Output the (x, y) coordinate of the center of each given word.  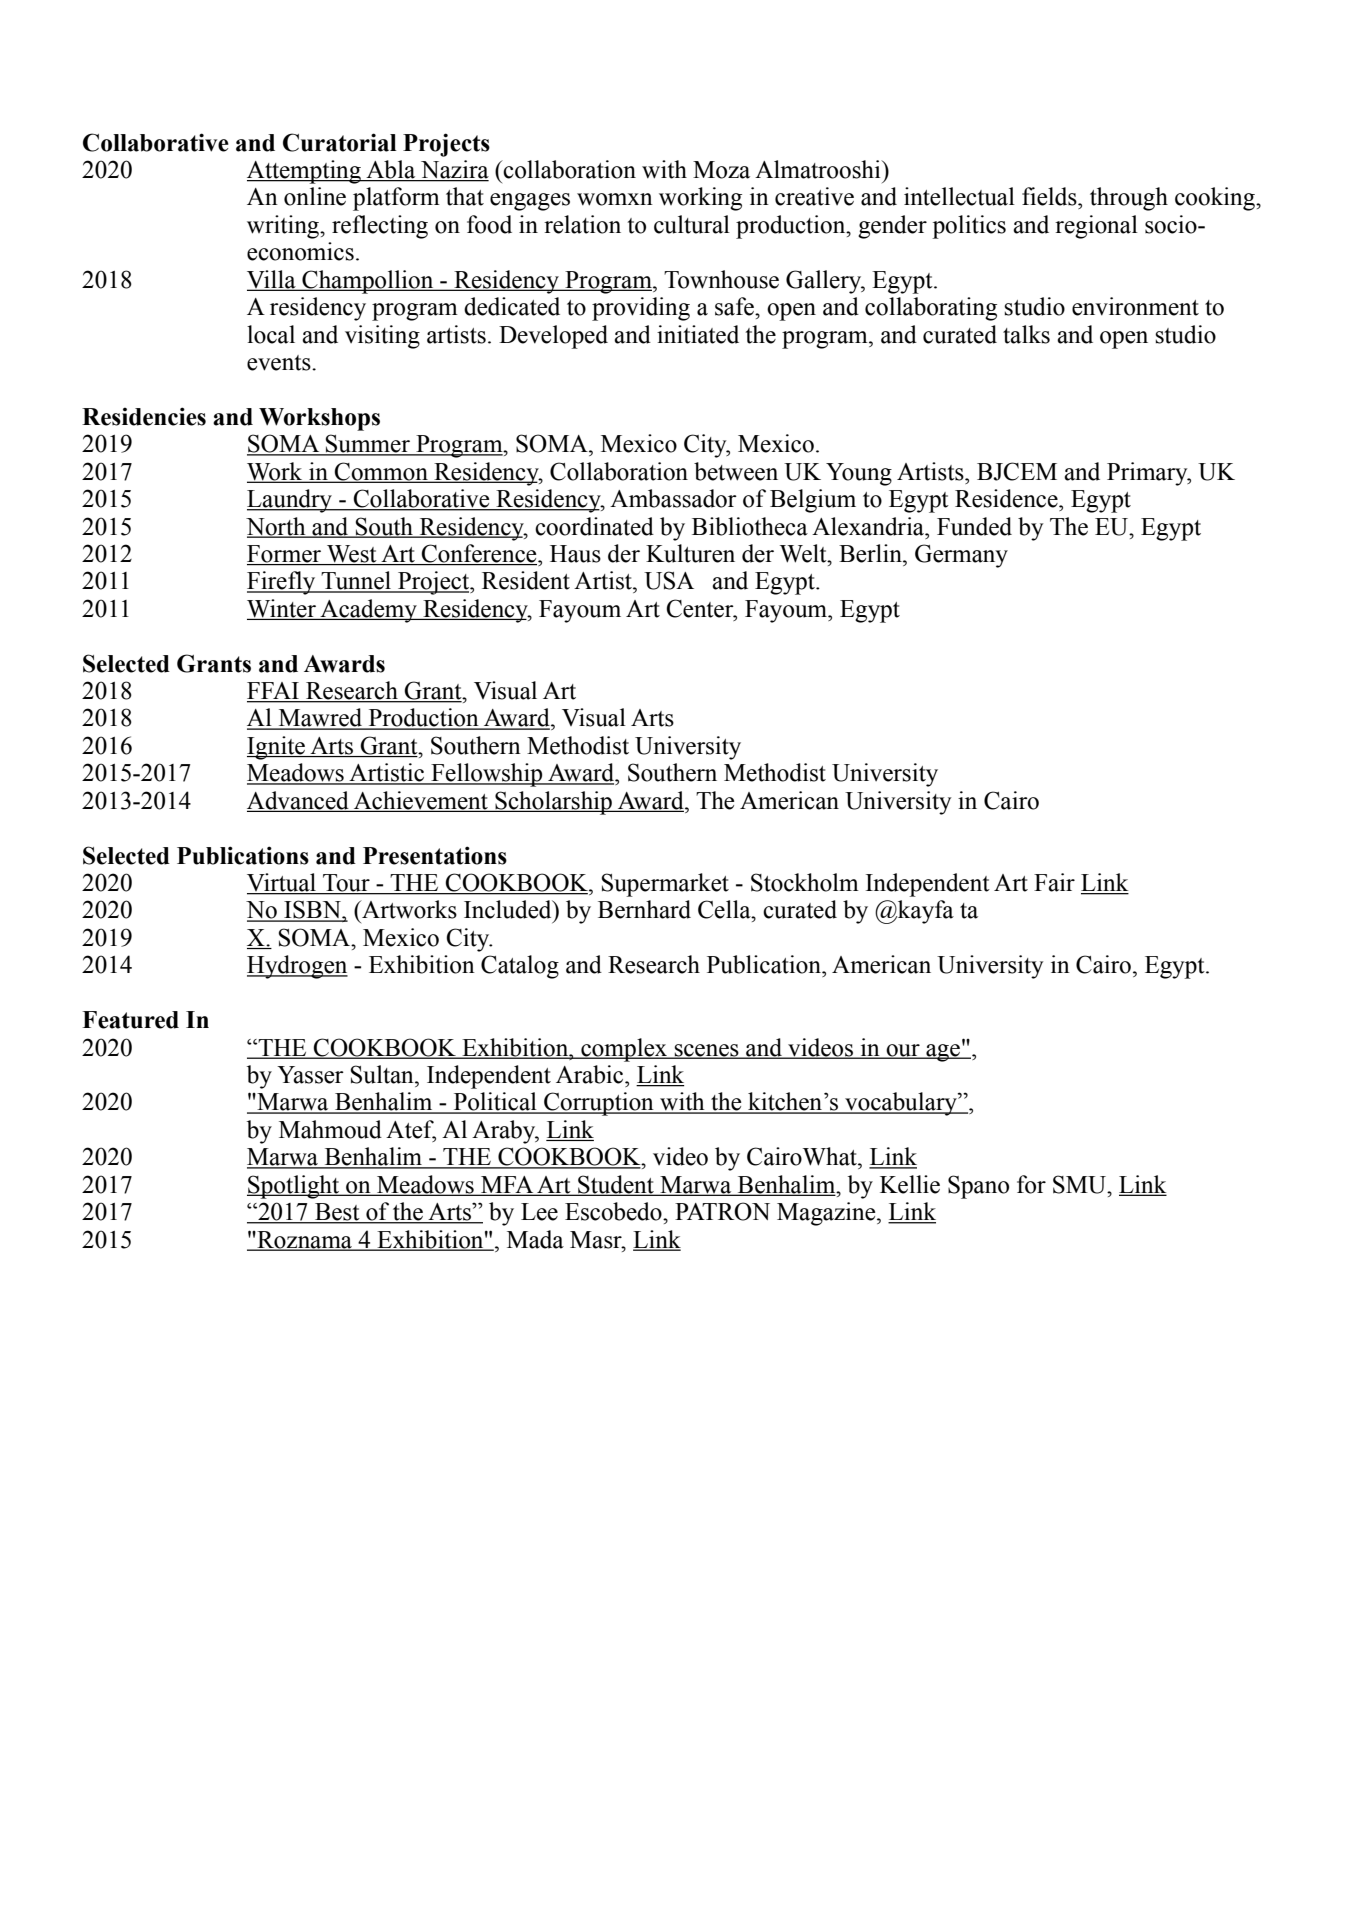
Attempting (305, 172)
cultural (692, 224)
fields (1050, 196)
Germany (961, 556)
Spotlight (294, 1187)
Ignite (277, 748)
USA (669, 580)
